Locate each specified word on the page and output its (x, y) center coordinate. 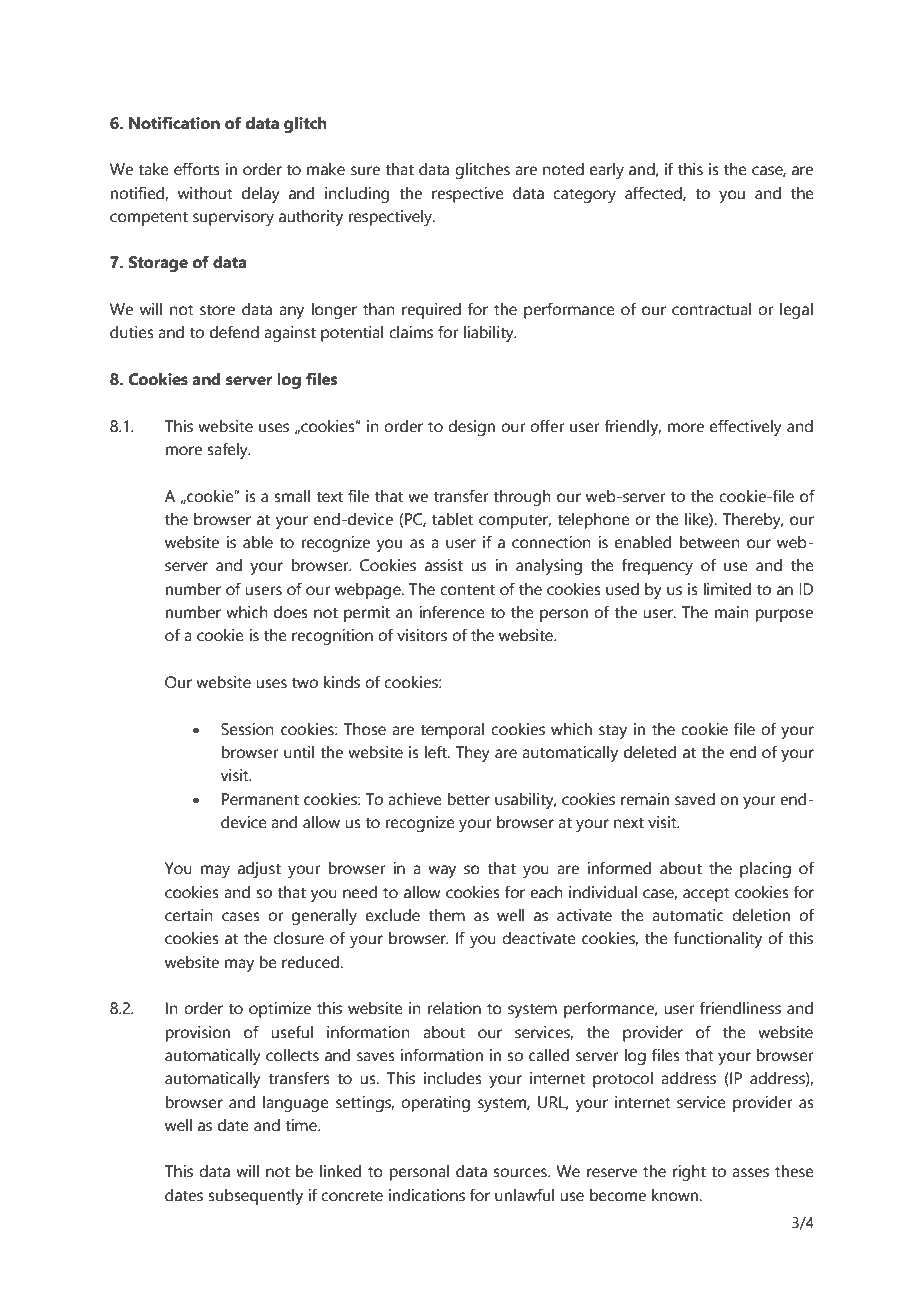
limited (727, 589)
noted (563, 169)
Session (247, 729)
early (607, 171)
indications (427, 1195)
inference (452, 612)
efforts (197, 169)
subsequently (255, 1197)
